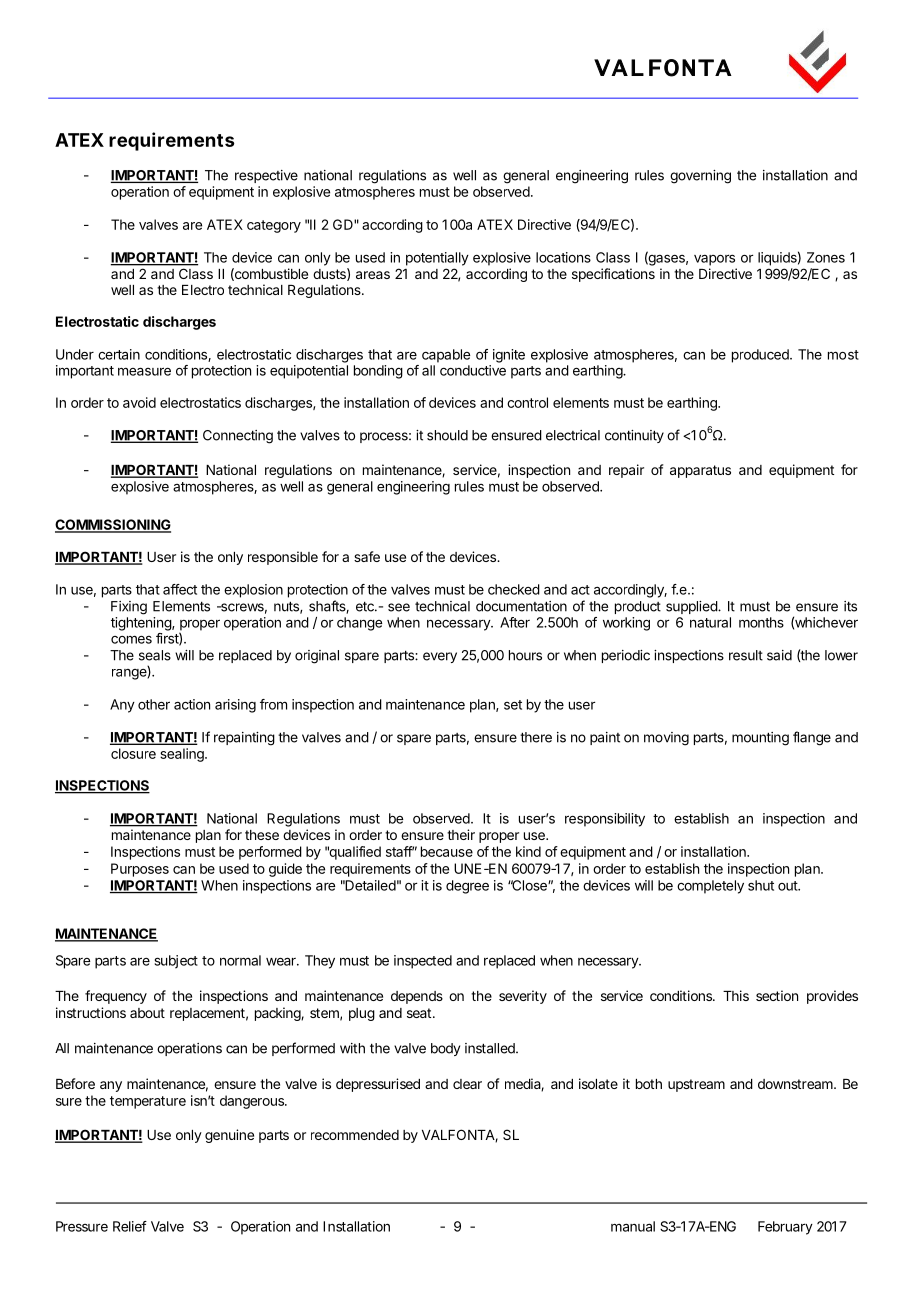  I want to click on February, so click(785, 1228).
